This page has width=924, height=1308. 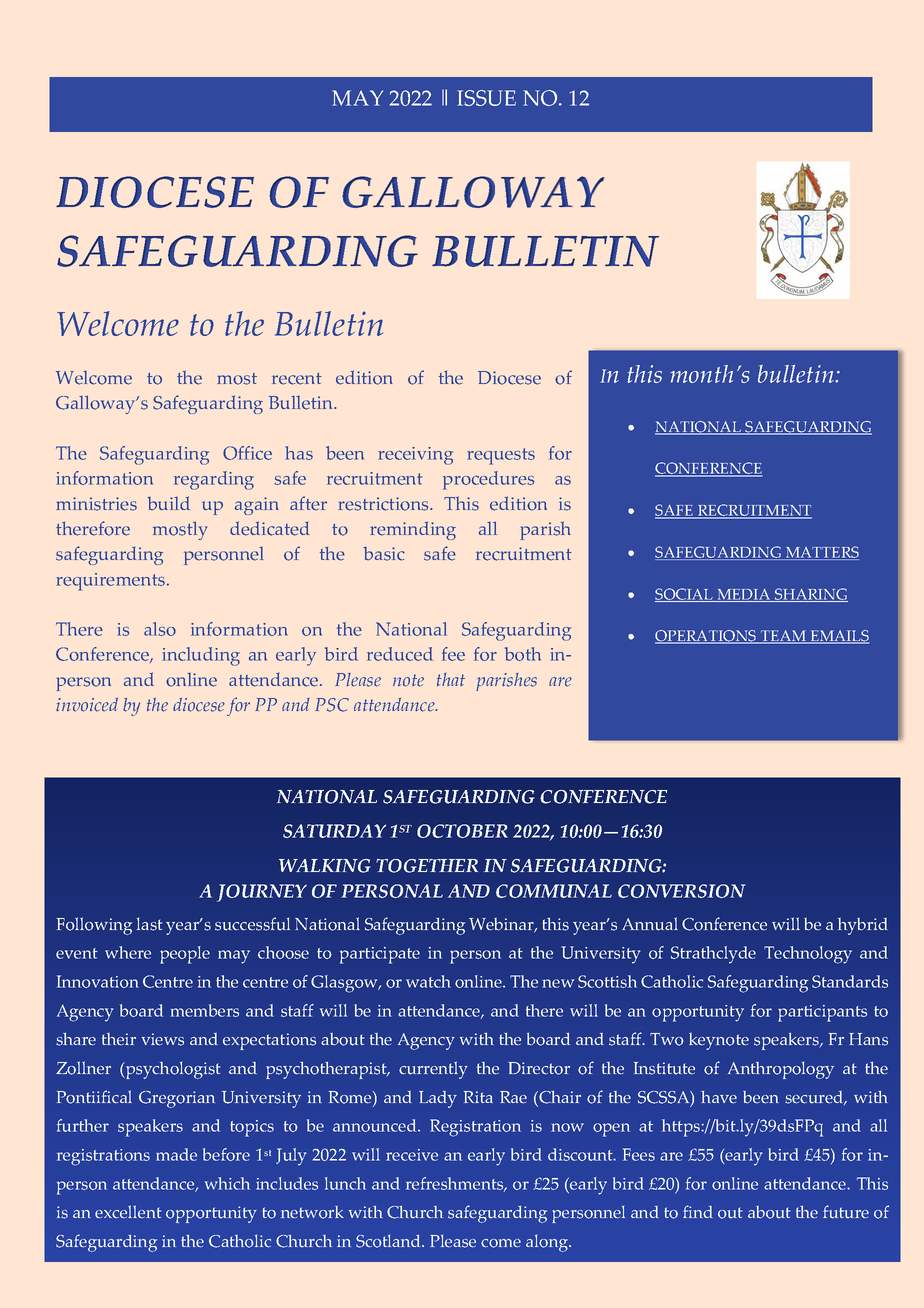 I want to click on ISSUE, so click(x=486, y=98).
